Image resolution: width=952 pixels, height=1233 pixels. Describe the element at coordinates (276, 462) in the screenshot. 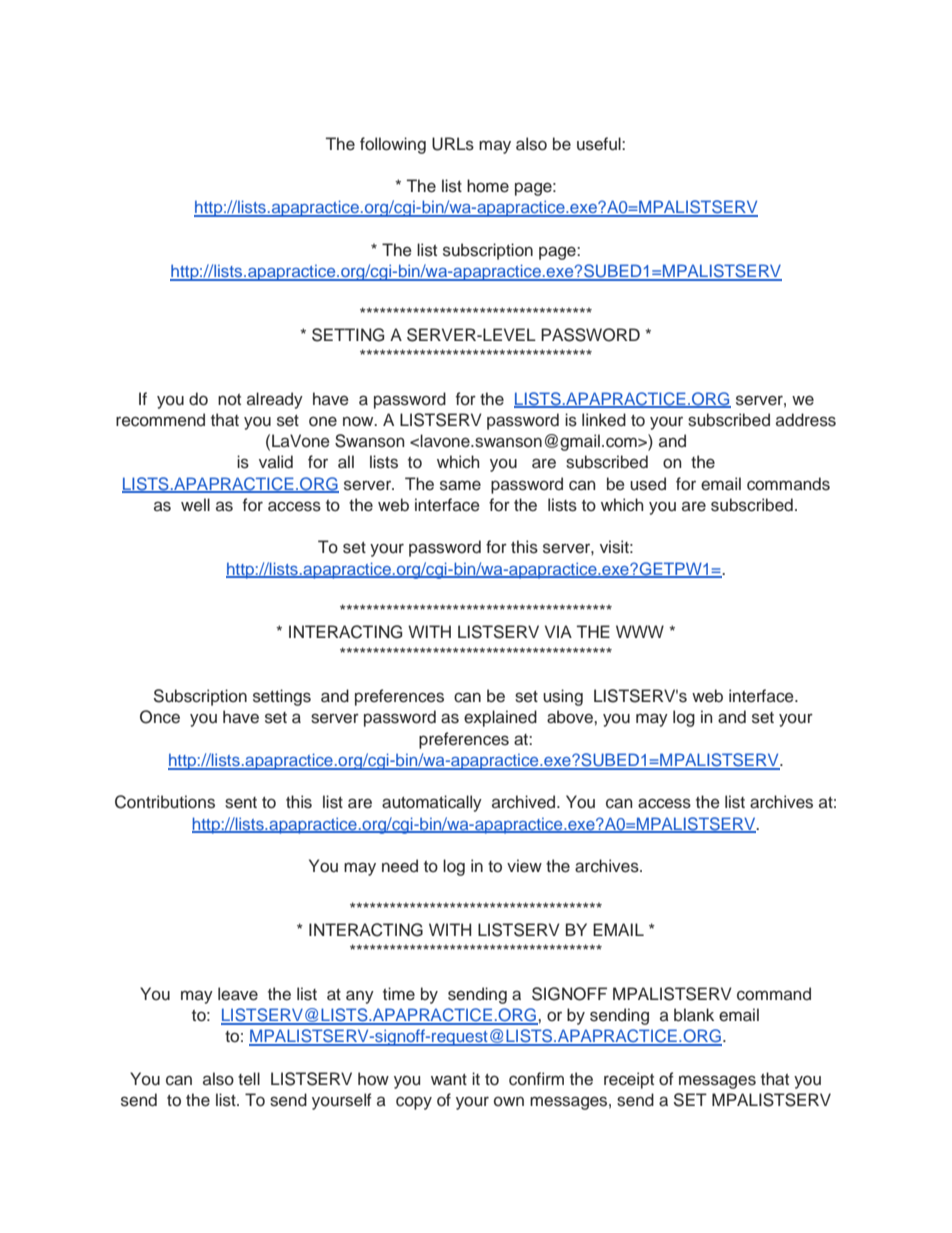

I see `valid` at that location.
